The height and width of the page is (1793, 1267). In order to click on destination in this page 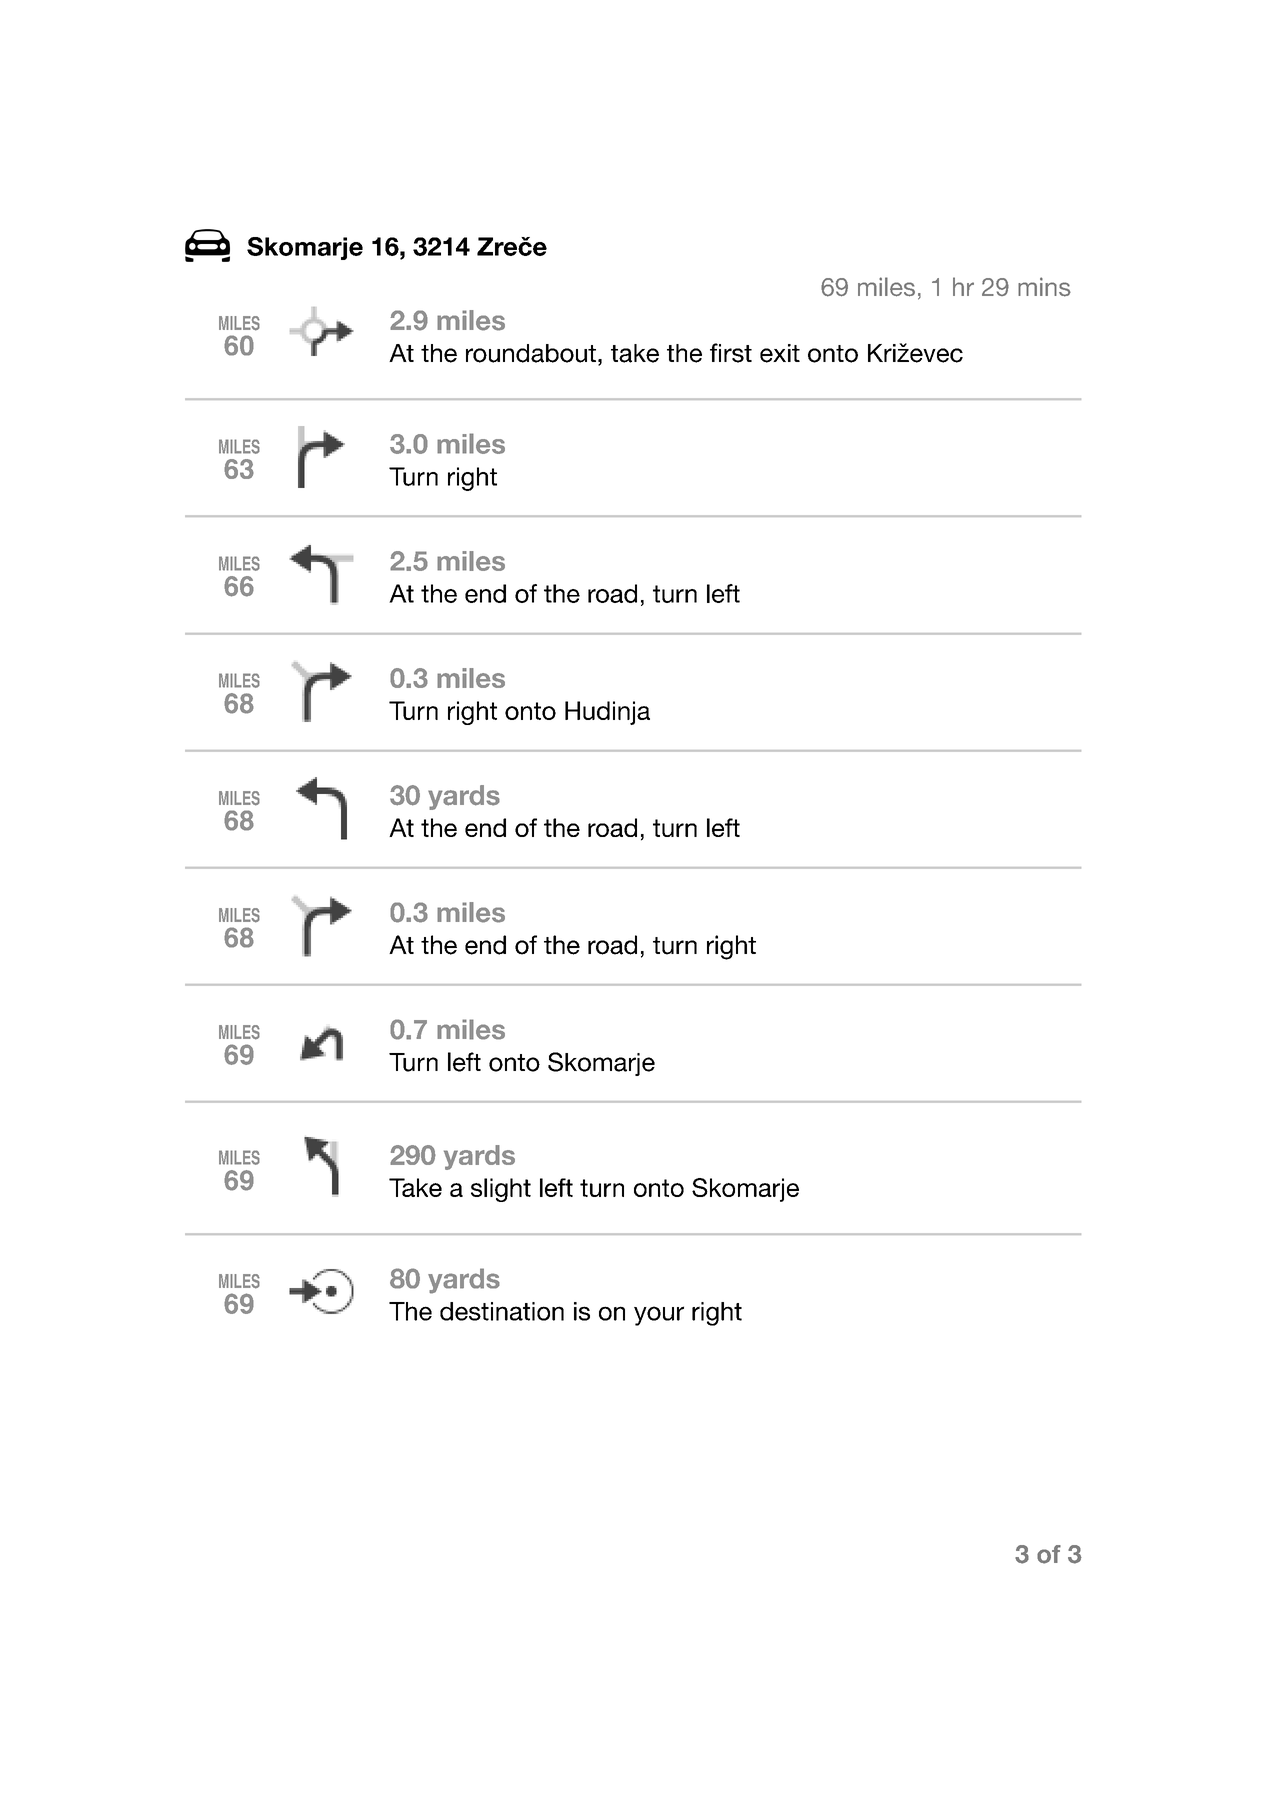, I will do `click(502, 1311)`.
